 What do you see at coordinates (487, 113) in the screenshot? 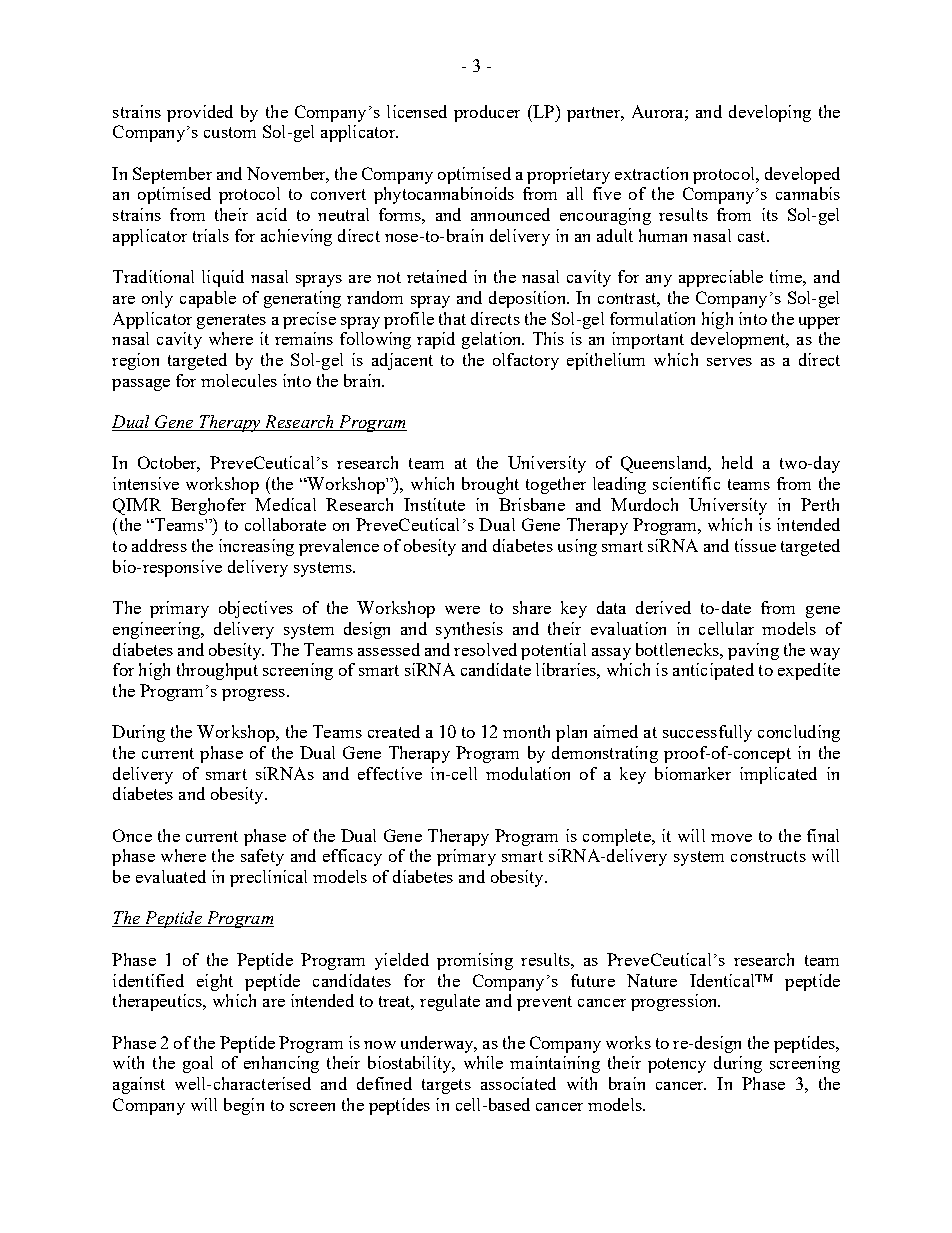
I see `producer` at bounding box center [487, 113].
